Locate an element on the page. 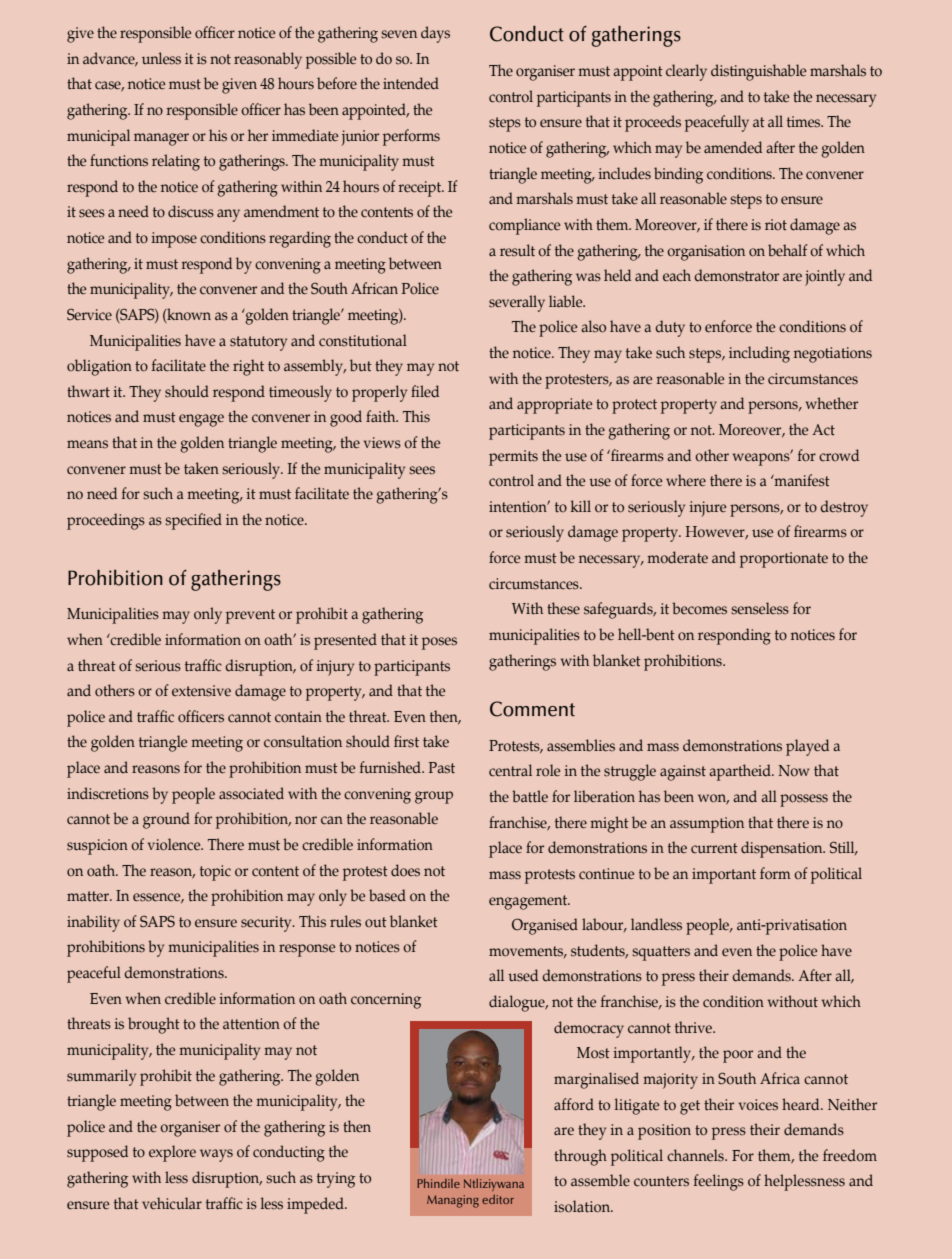 The width and height of the page is (952, 1259). manager is located at coordinates (161, 139).
